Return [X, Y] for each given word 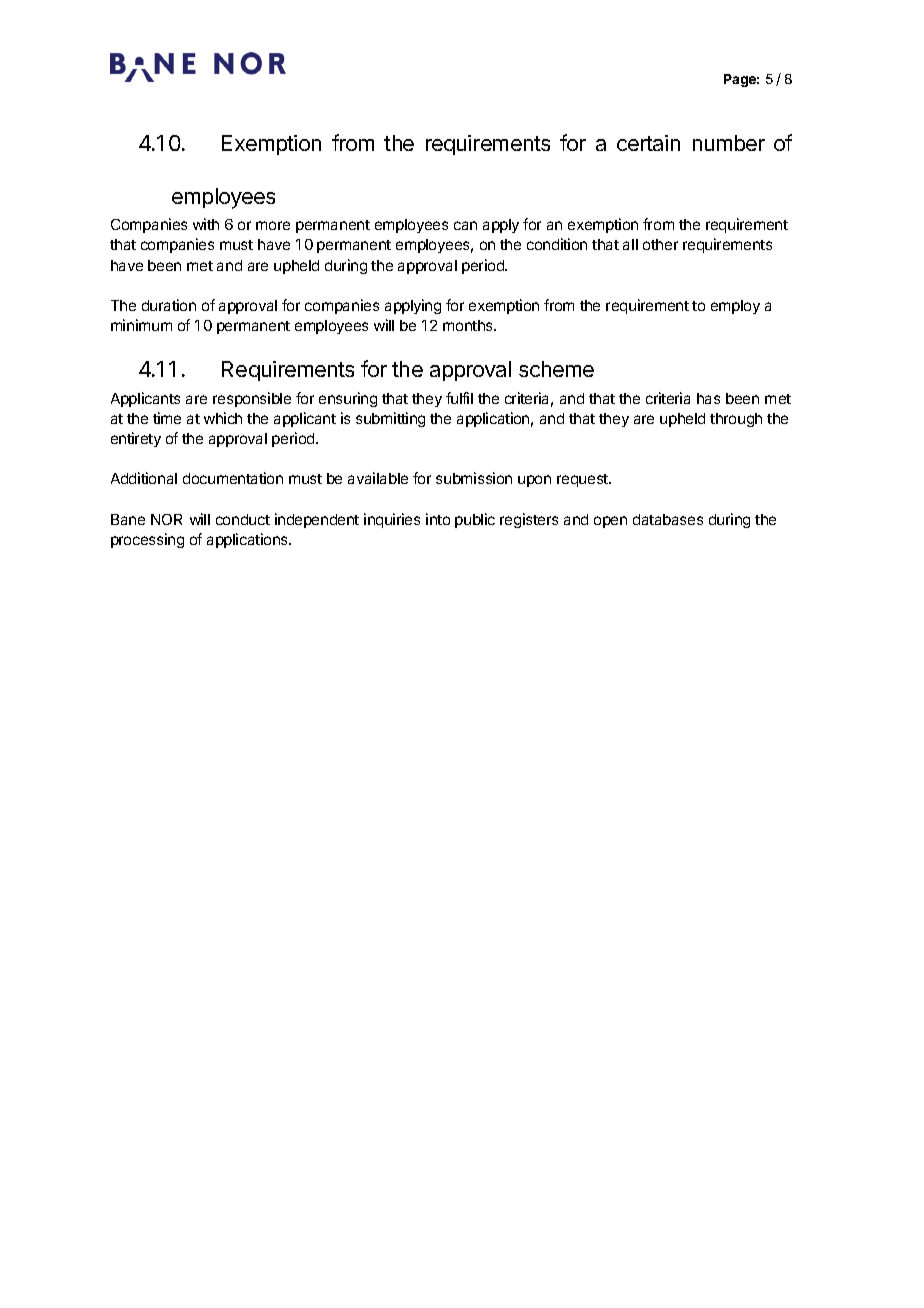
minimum [141, 325]
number [729, 143]
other [660, 244]
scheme [556, 369]
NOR [166, 519]
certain [648, 143]
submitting [390, 419]
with [206, 224]
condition [557, 244]
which [223, 418]
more [273, 225]
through [736, 420]
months [469, 325]
